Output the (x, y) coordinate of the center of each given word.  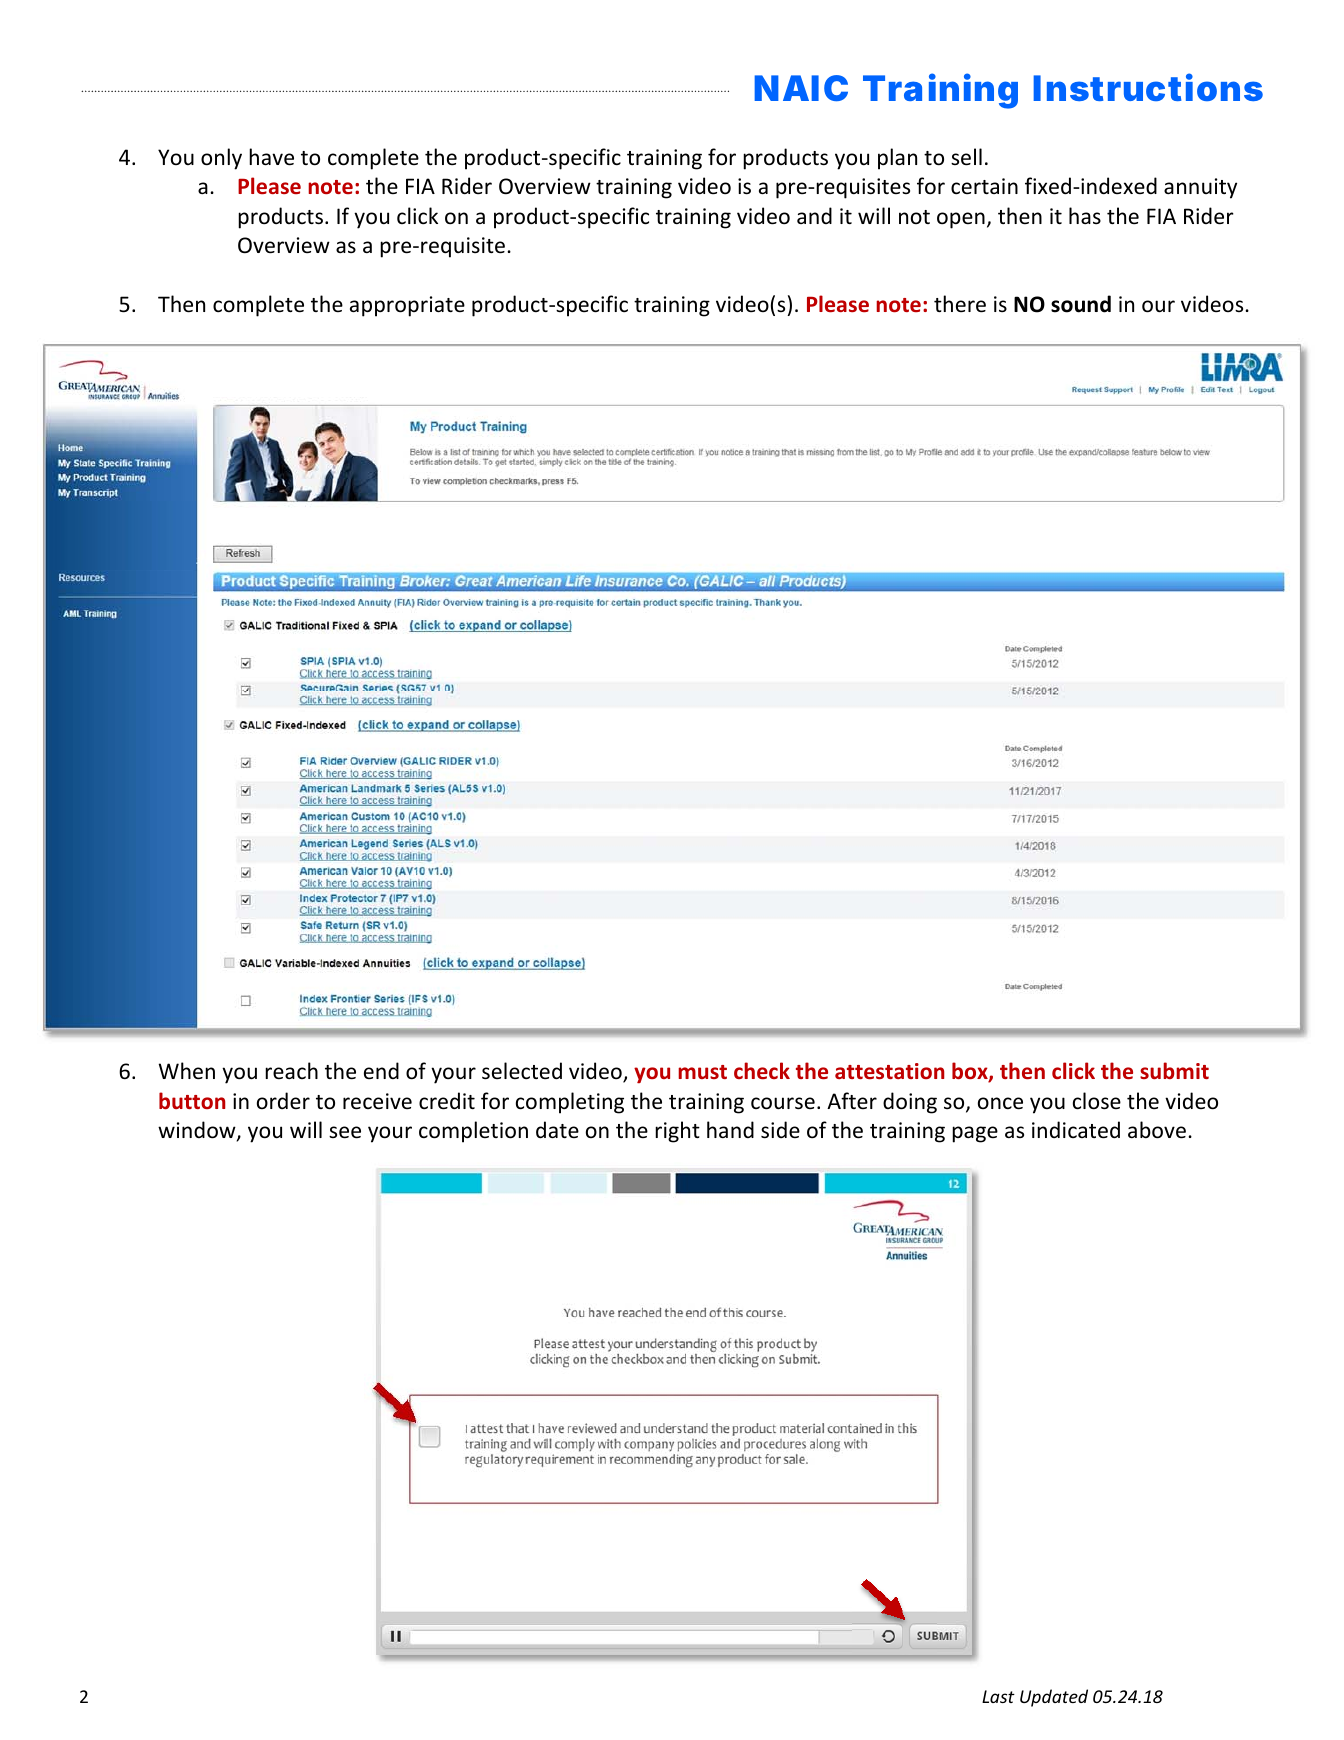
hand (730, 1129)
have (271, 157)
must (702, 1072)
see (345, 1132)
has (1085, 215)
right (677, 1132)
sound (1081, 304)
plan (897, 159)
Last (998, 1696)
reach (291, 1070)
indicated (1076, 1130)
